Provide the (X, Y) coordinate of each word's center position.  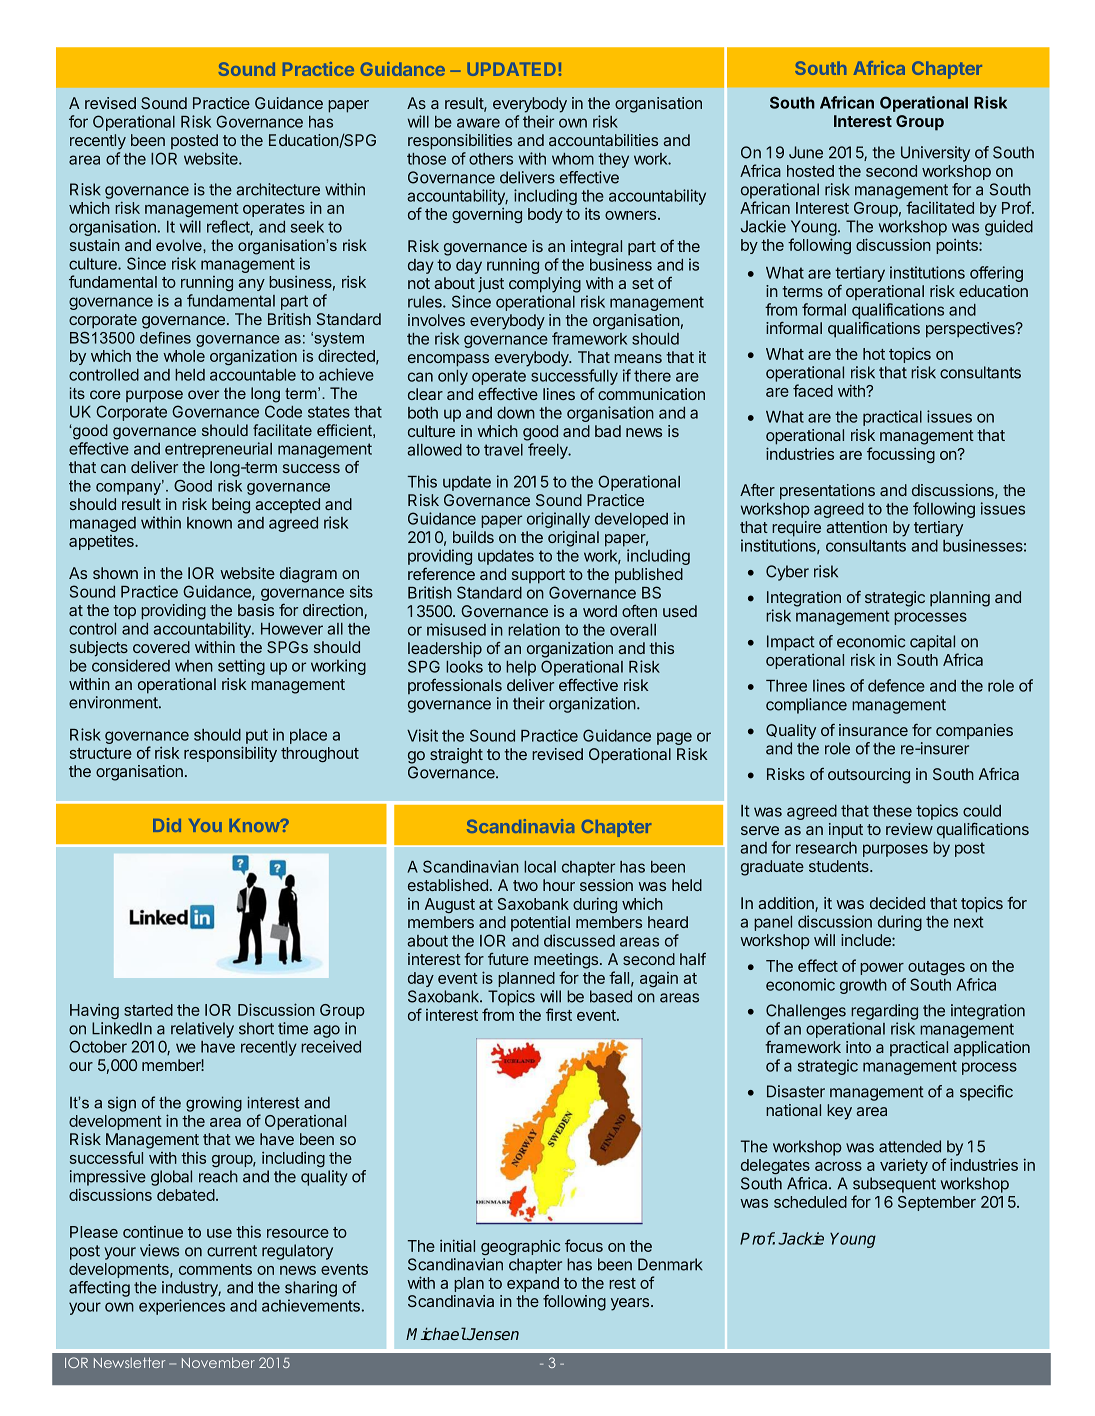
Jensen (492, 1334)
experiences (182, 1307)
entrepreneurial (218, 450)
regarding (884, 1012)
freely (549, 451)
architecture (278, 189)
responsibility (230, 754)
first (559, 1014)
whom (573, 159)
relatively (202, 1030)
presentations (827, 492)
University (935, 154)
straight (456, 756)
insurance (873, 730)
